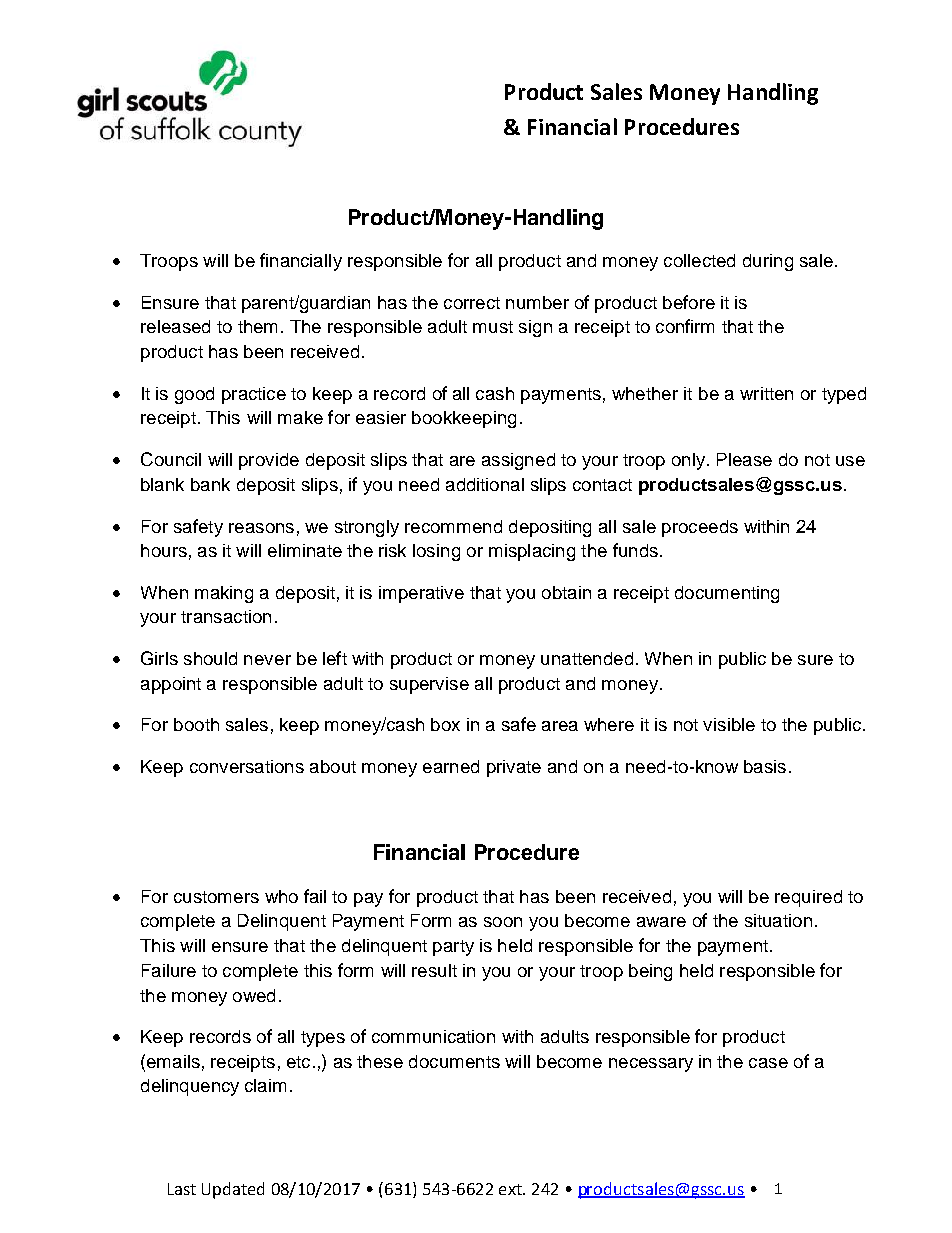 This screenshot has width=952, height=1233. What do you see at coordinates (537, 302) in the screenshot?
I see `number` at bounding box center [537, 302].
